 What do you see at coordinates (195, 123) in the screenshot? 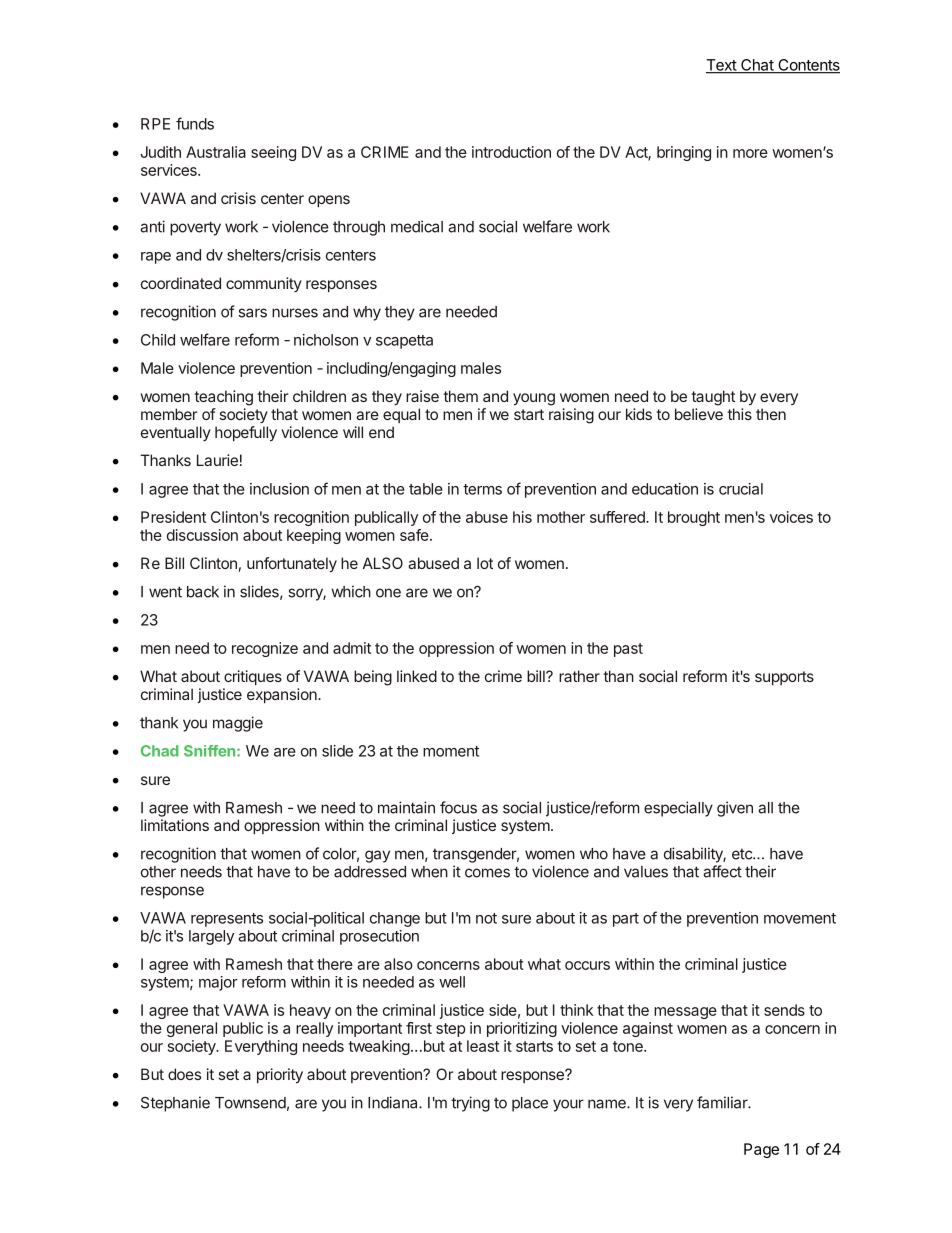
I see `funds` at bounding box center [195, 123].
